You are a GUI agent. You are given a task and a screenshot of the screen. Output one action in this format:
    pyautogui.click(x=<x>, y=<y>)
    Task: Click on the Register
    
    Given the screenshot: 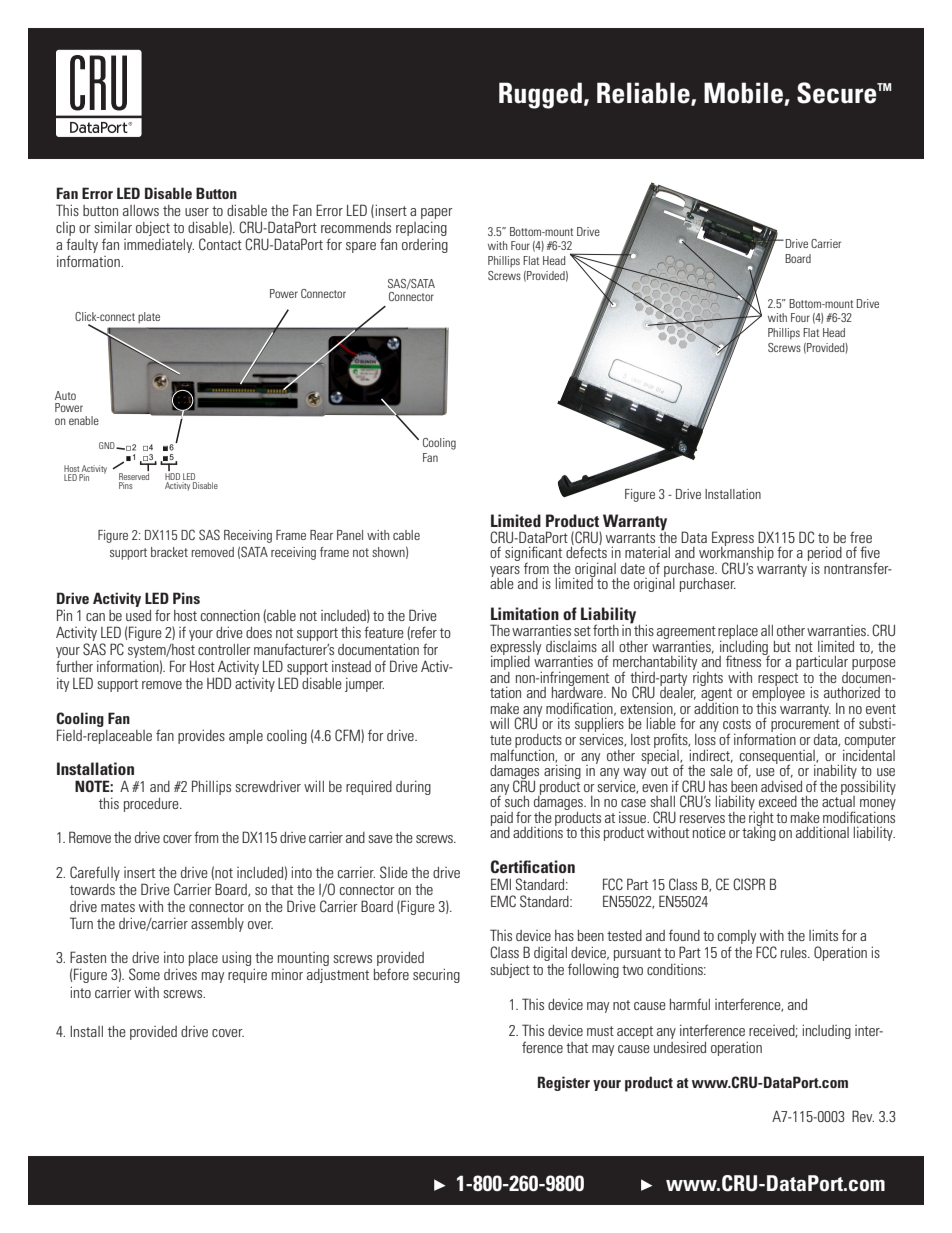 What is the action you would take?
    pyautogui.click(x=564, y=1083)
